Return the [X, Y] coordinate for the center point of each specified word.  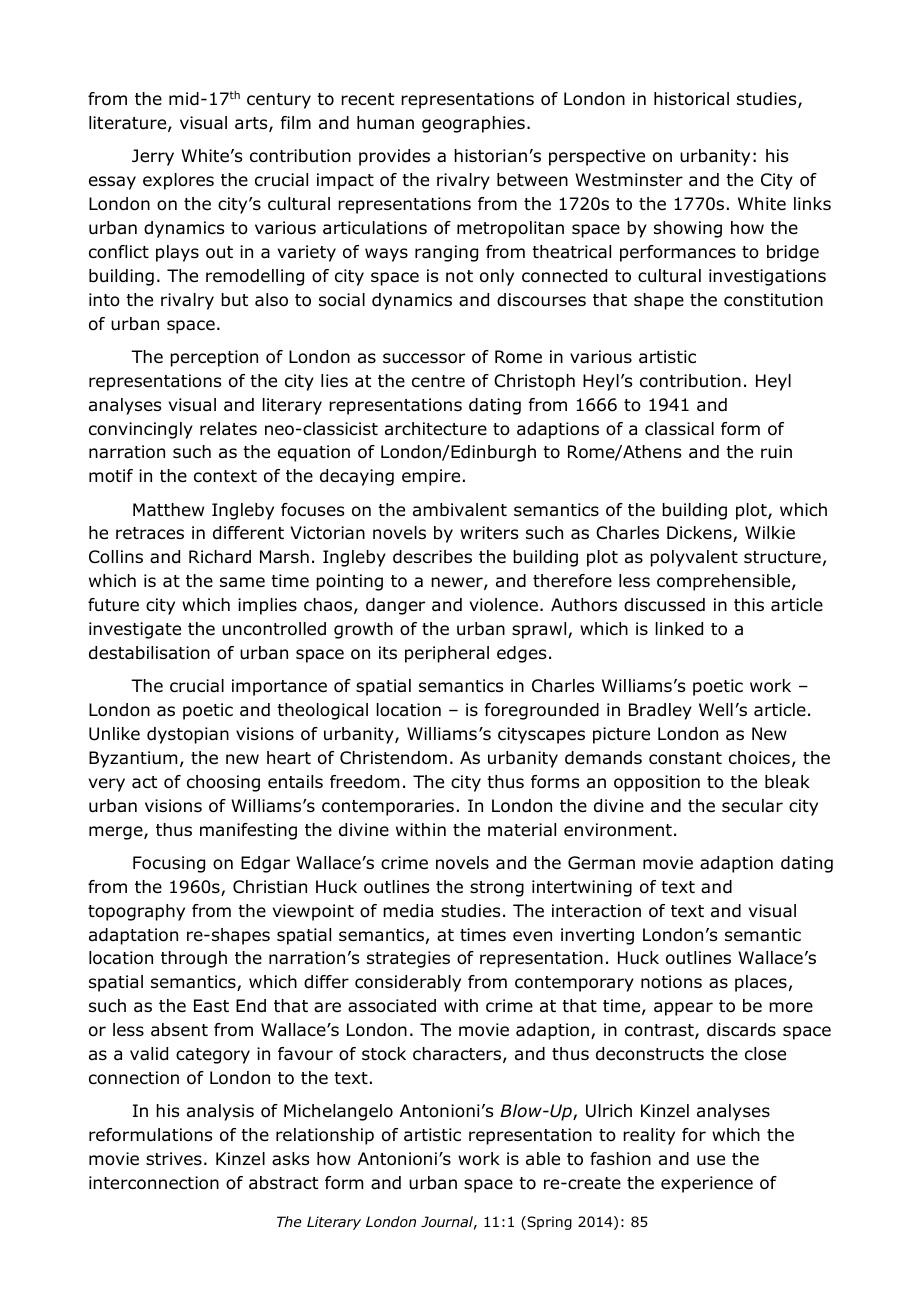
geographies [473, 124]
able [543, 1159]
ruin [776, 451]
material [522, 830]
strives [174, 1158]
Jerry [153, 157]
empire [431, 477]
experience [707, 1184]
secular [752, 806]
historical [691, 99]
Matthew [168, 510]
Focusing [169, 864]
